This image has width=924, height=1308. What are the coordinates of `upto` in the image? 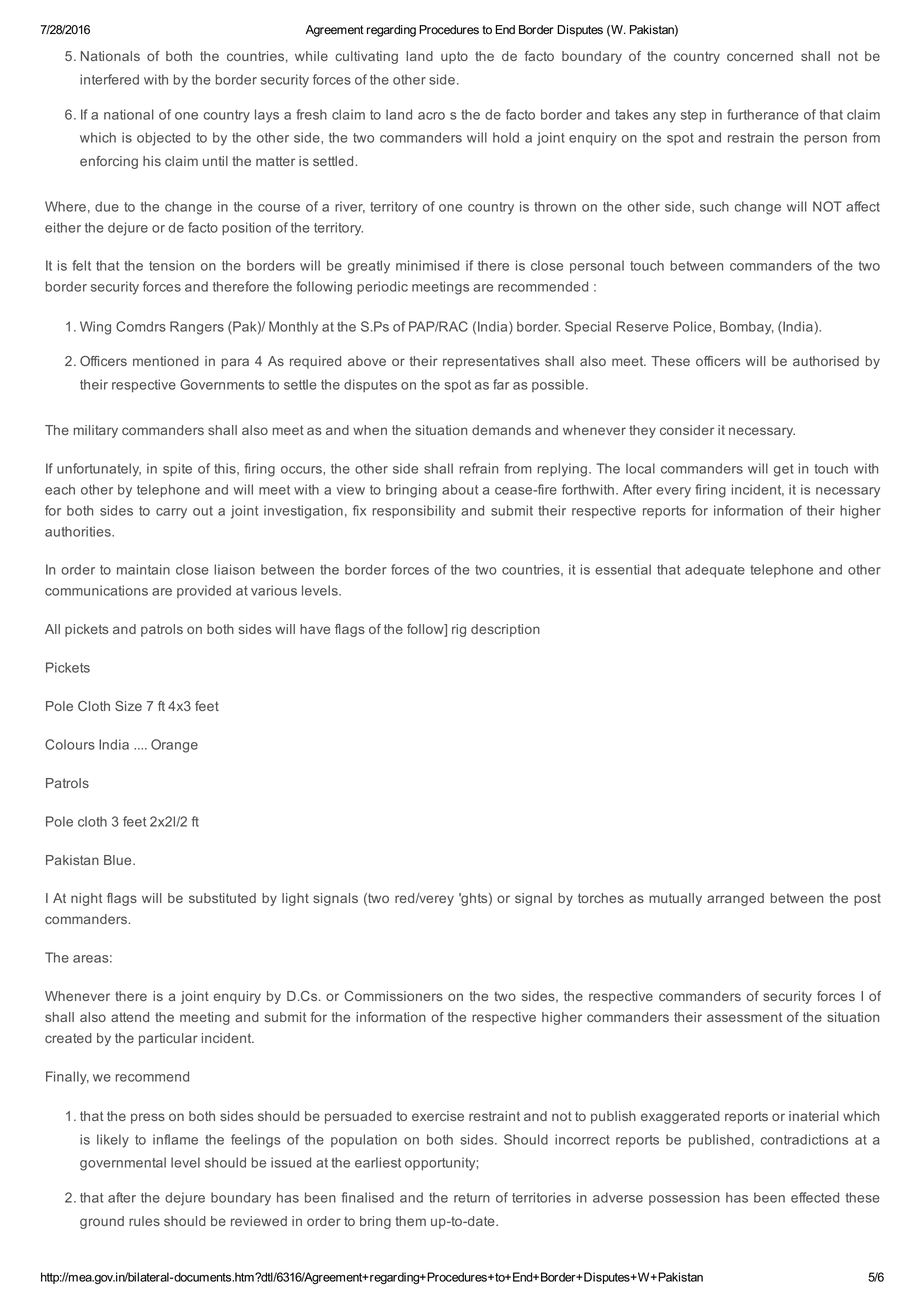 It's located at (454, 57).
